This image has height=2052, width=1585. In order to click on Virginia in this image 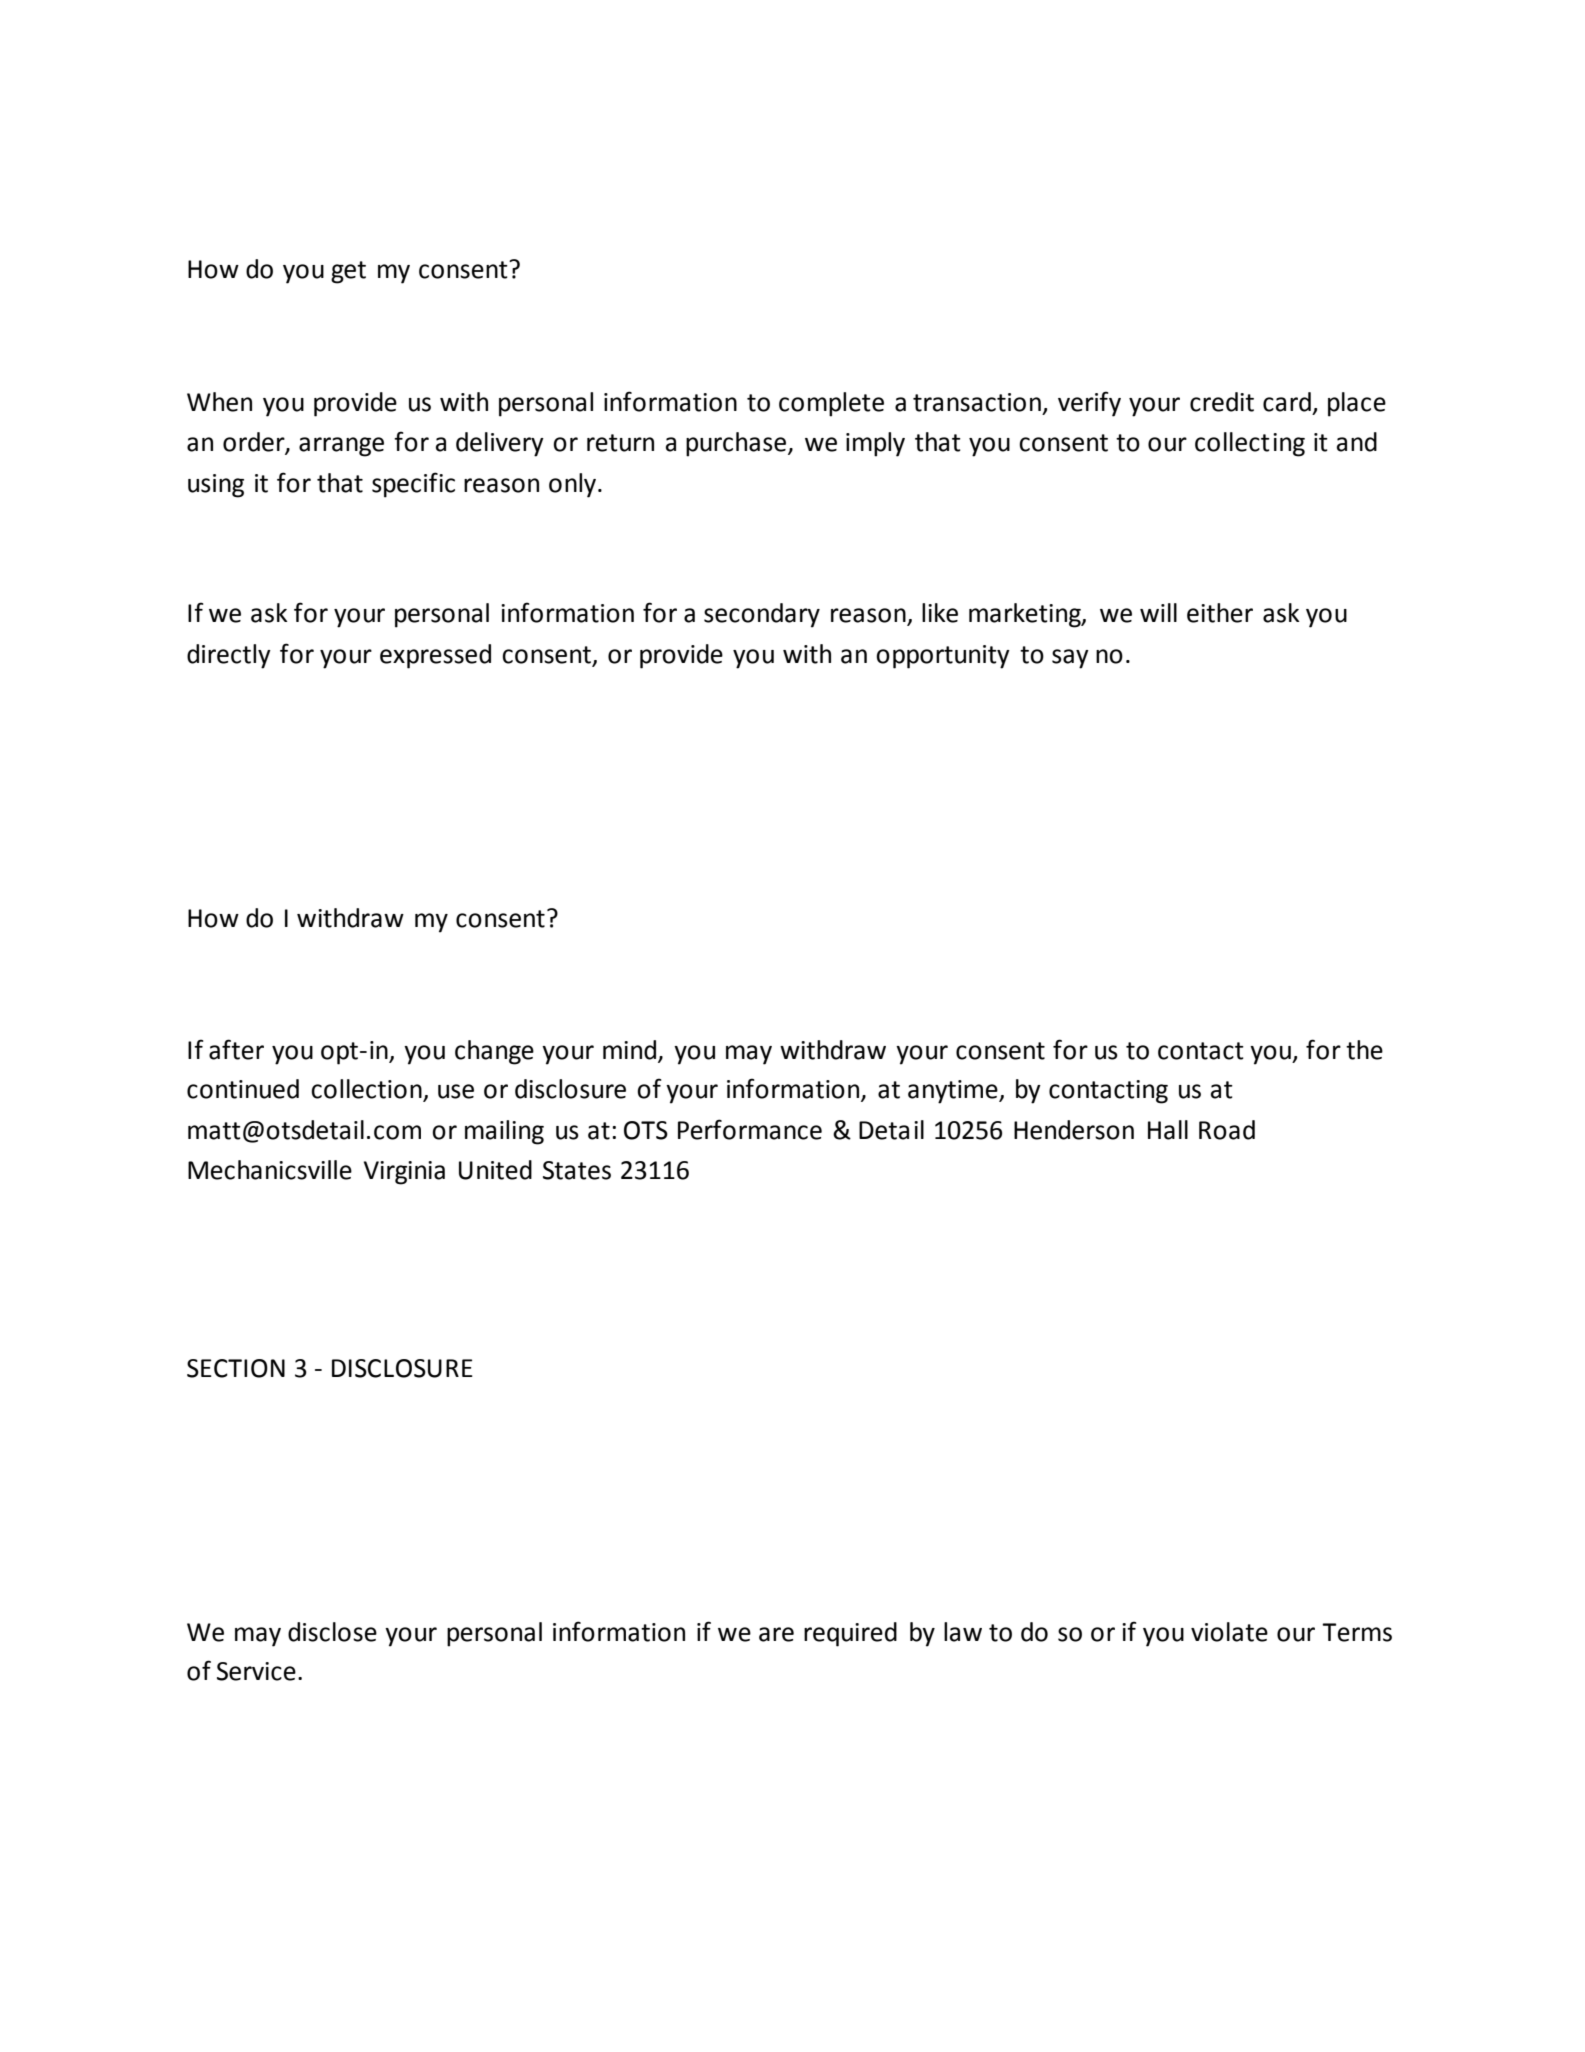, I will do `click(404, 1173)`.
